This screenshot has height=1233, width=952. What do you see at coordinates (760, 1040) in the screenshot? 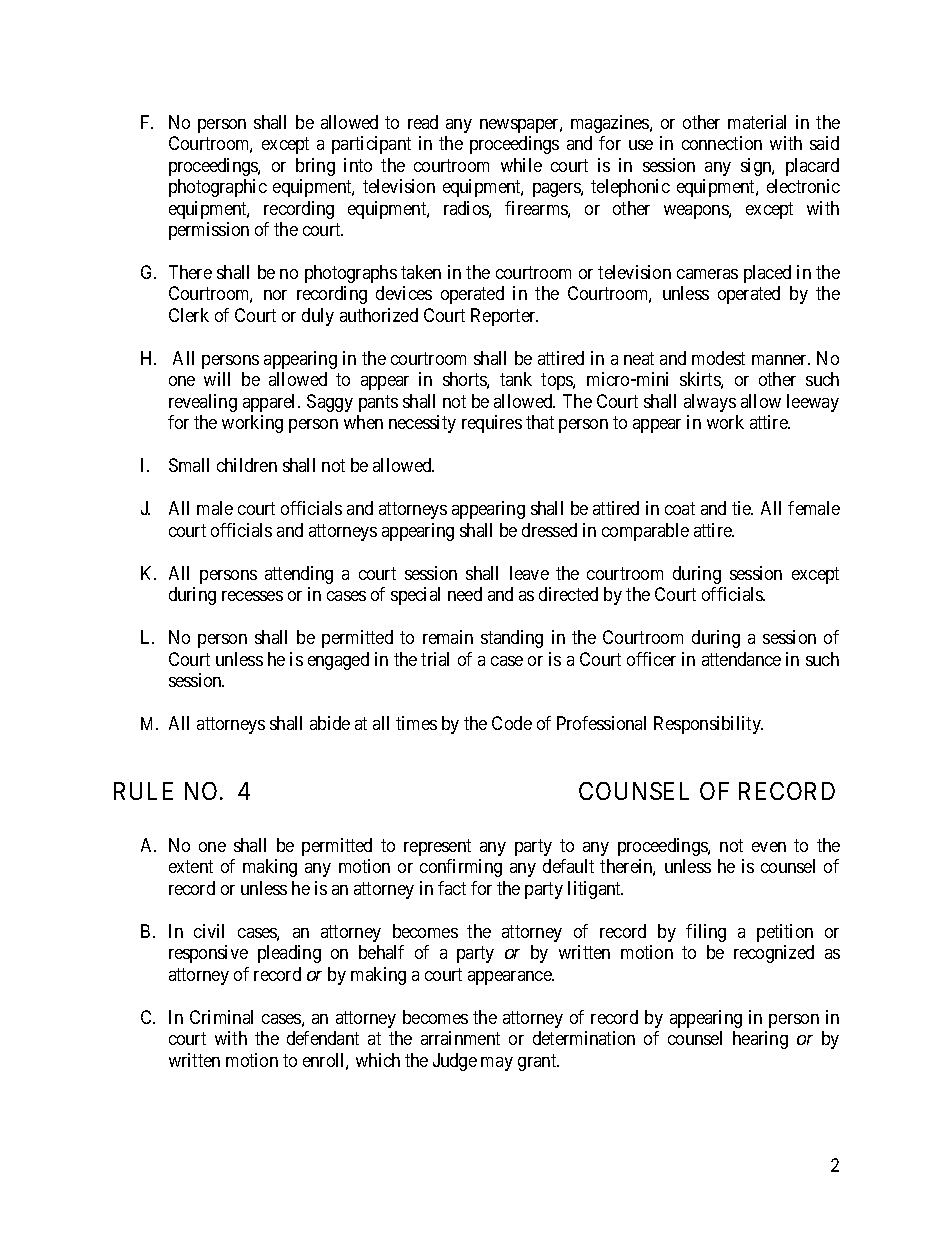
I see `hearing` at bounding box center [760, 1040].
